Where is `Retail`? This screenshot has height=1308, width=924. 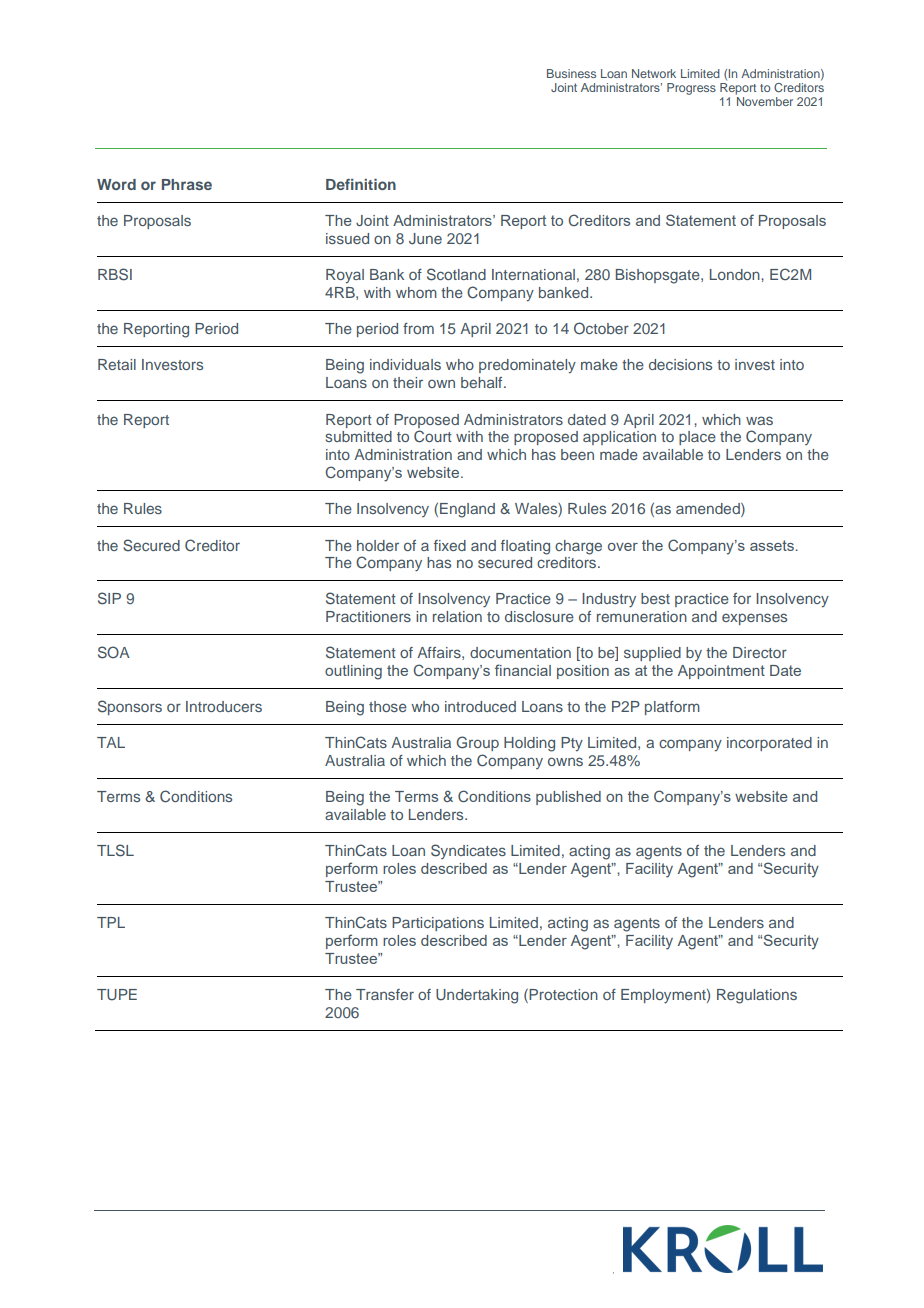 Retail is located at coordinates (117, 364).
